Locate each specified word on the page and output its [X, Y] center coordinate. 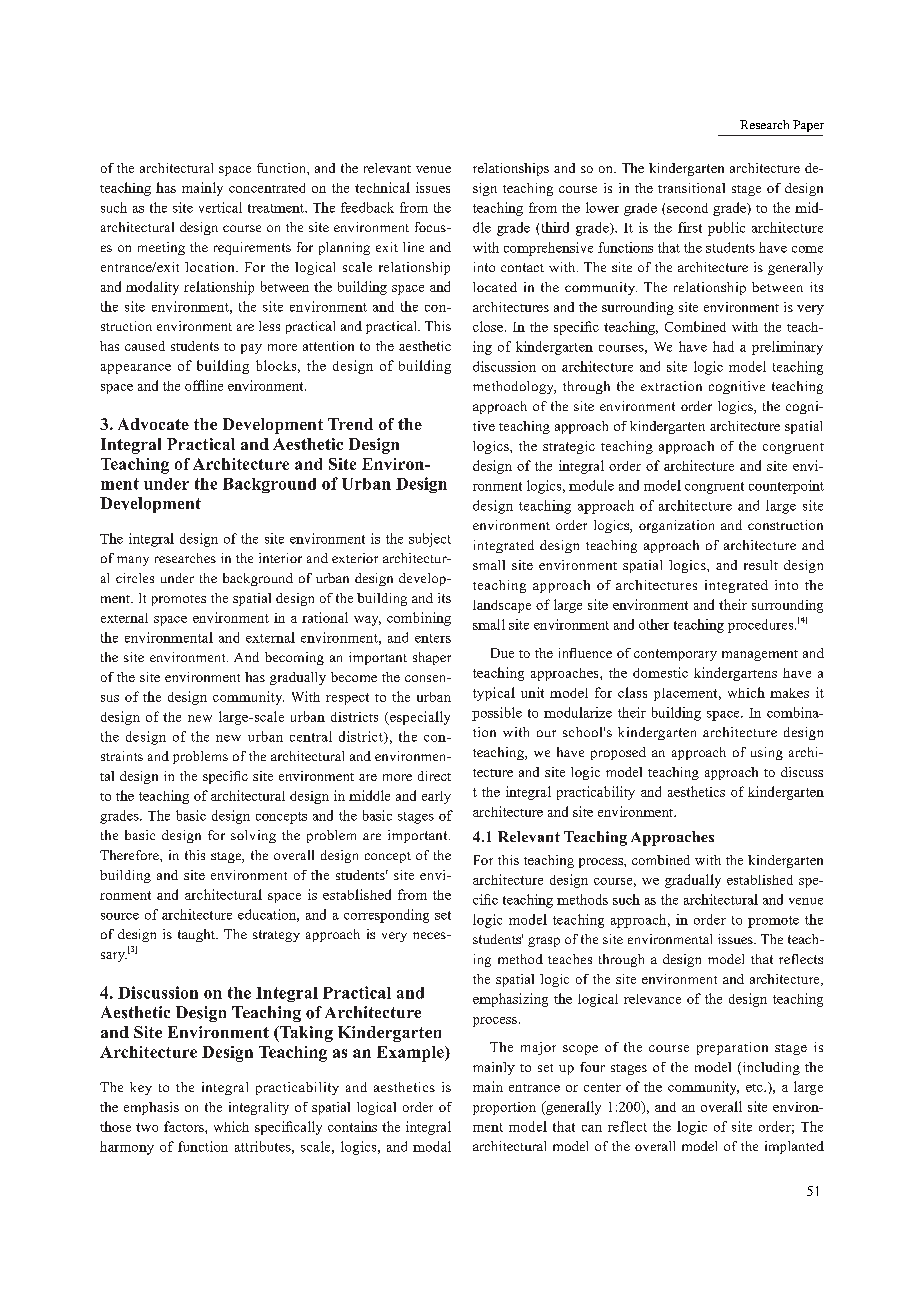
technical [382, 187]
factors [185, 1126]
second [687, 208]
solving [253, 836]
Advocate [153, 424]
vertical [220, 207]
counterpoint [786, 487]
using [767, 753]
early [436, 797]
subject [430, 540]
